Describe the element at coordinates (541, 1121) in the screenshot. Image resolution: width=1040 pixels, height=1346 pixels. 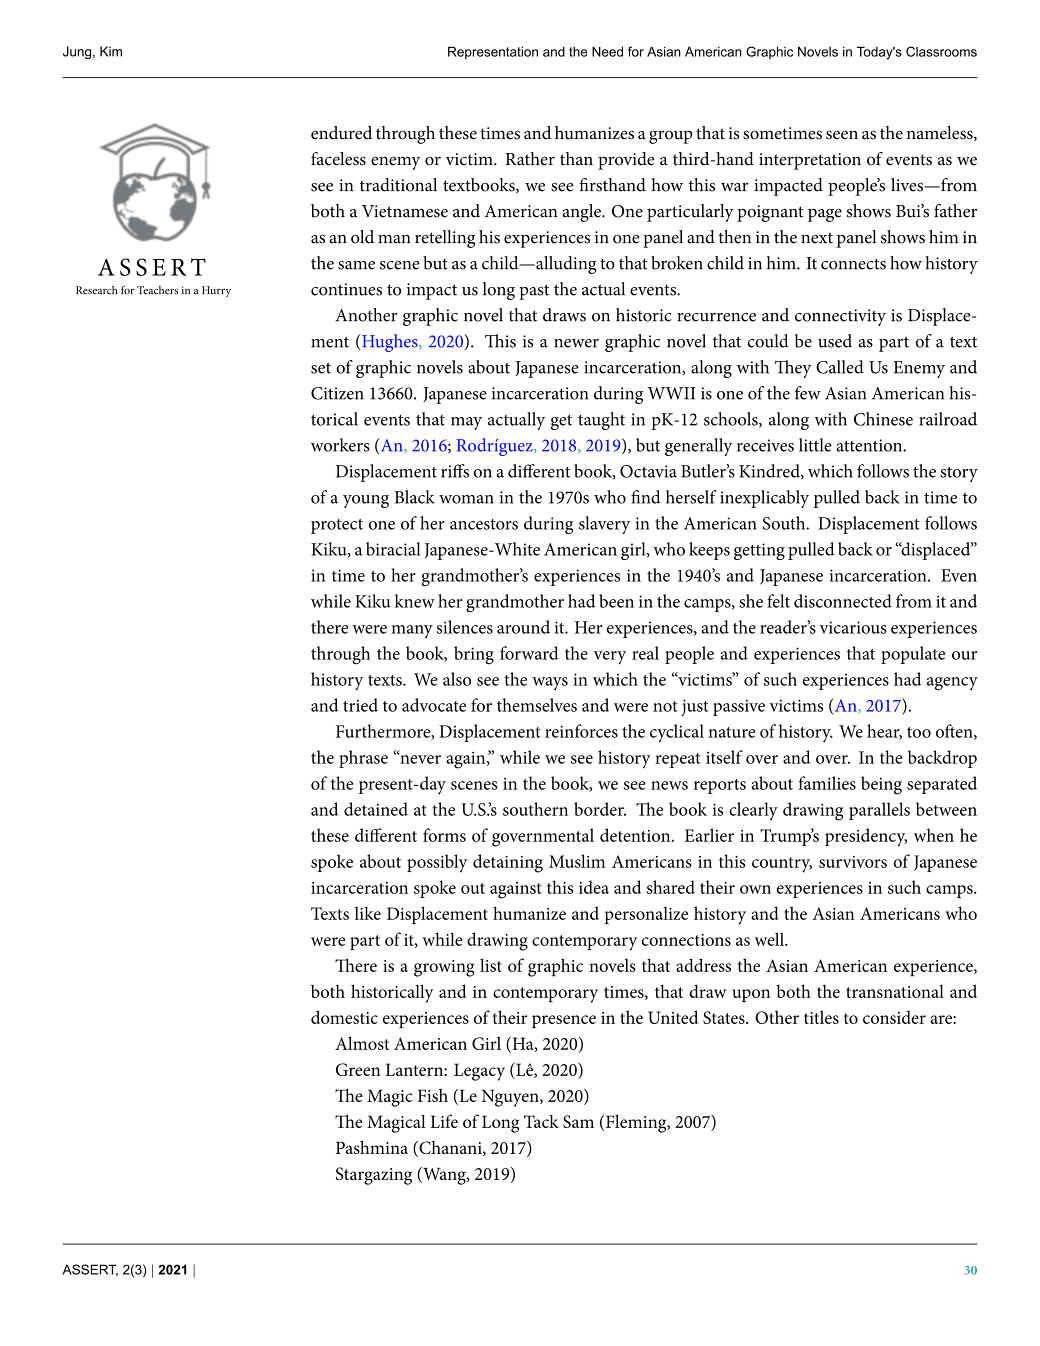
I see `Tack` at that location.
